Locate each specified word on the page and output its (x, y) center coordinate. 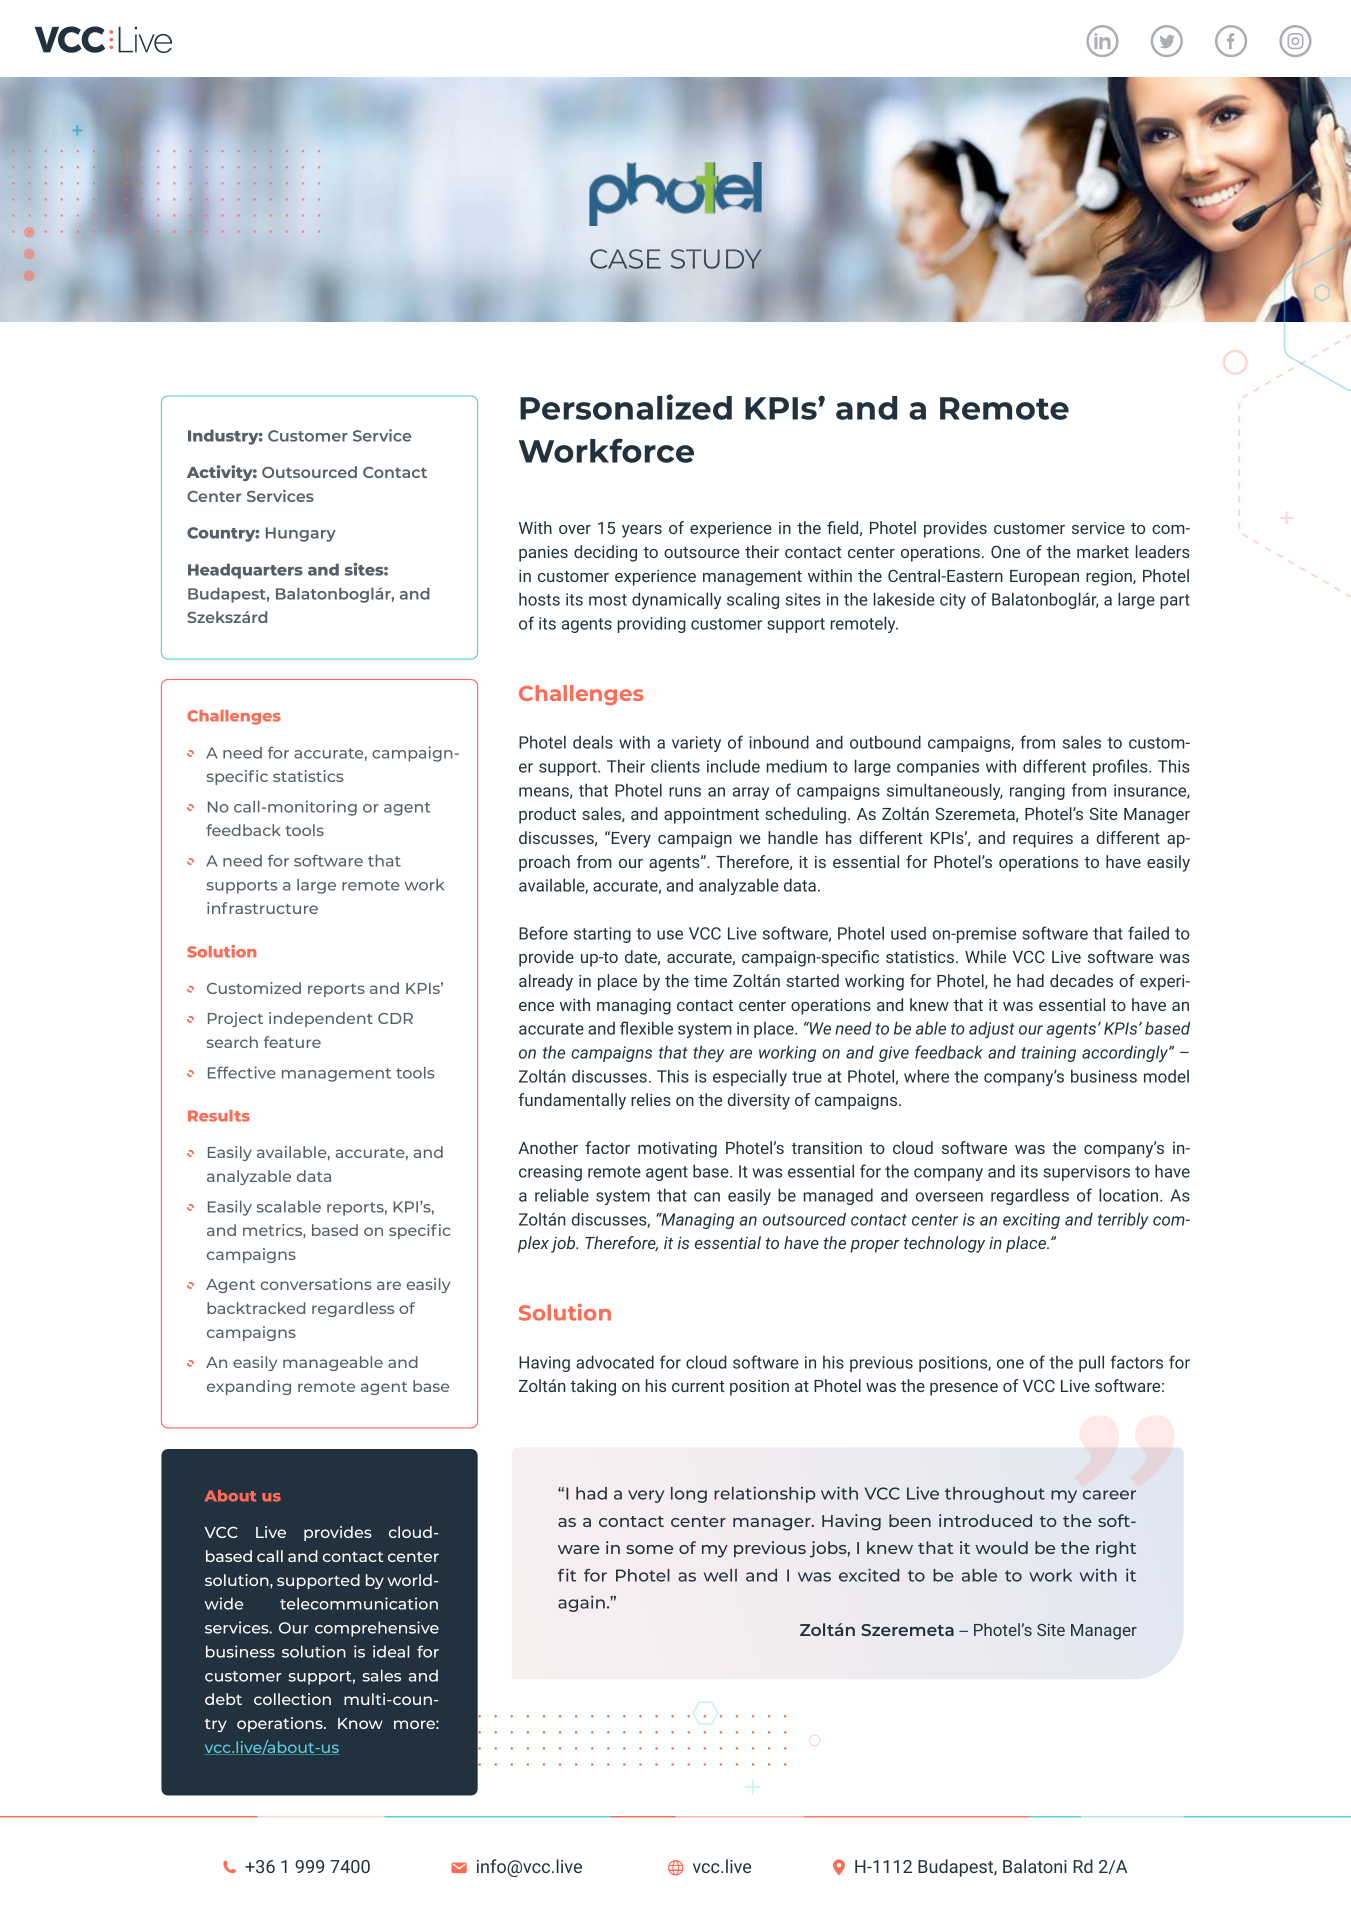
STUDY (716, 259)
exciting (1031, 1221)
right (1116, 1549)
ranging (1037, 792)
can (707, 1197)
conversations (316, 1284)
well (720, 1575)
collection (292, 1699)
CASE (625, 259)
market (1103, 551)
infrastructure (262, 908)
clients (675, 766)
